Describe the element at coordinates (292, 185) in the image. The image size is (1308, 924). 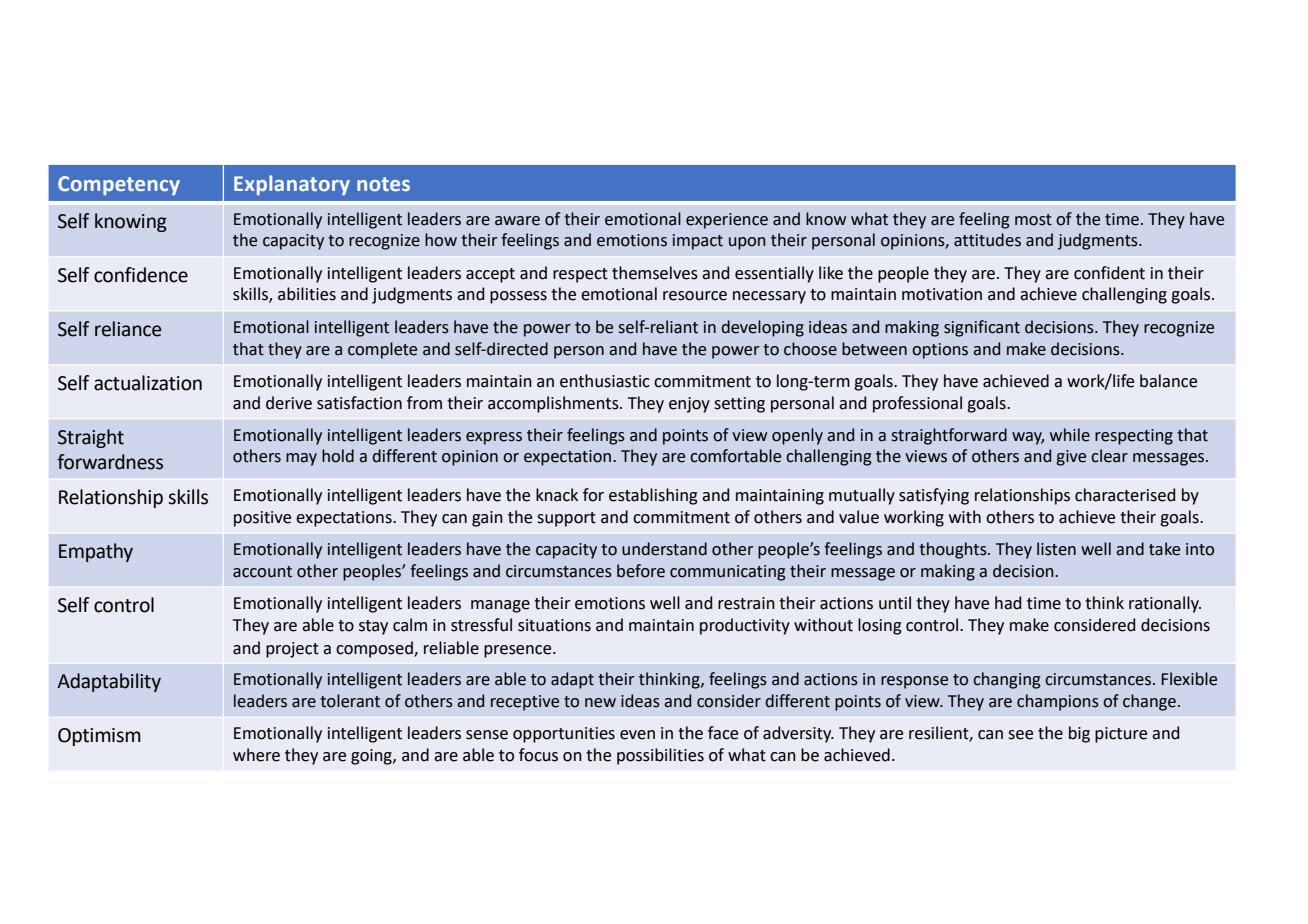
I see `Explanatory` at that location.
